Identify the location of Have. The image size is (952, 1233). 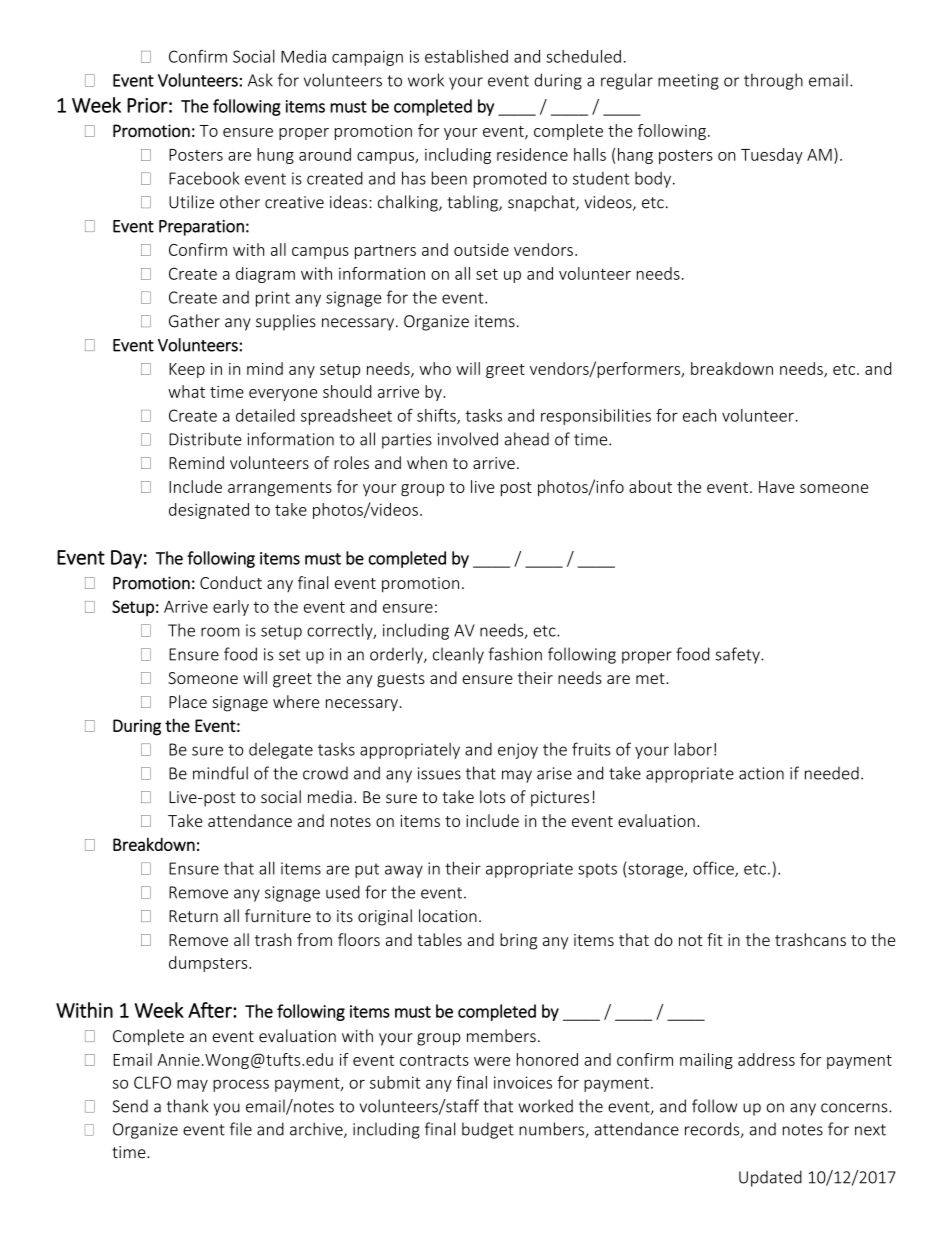
(777, 487).
